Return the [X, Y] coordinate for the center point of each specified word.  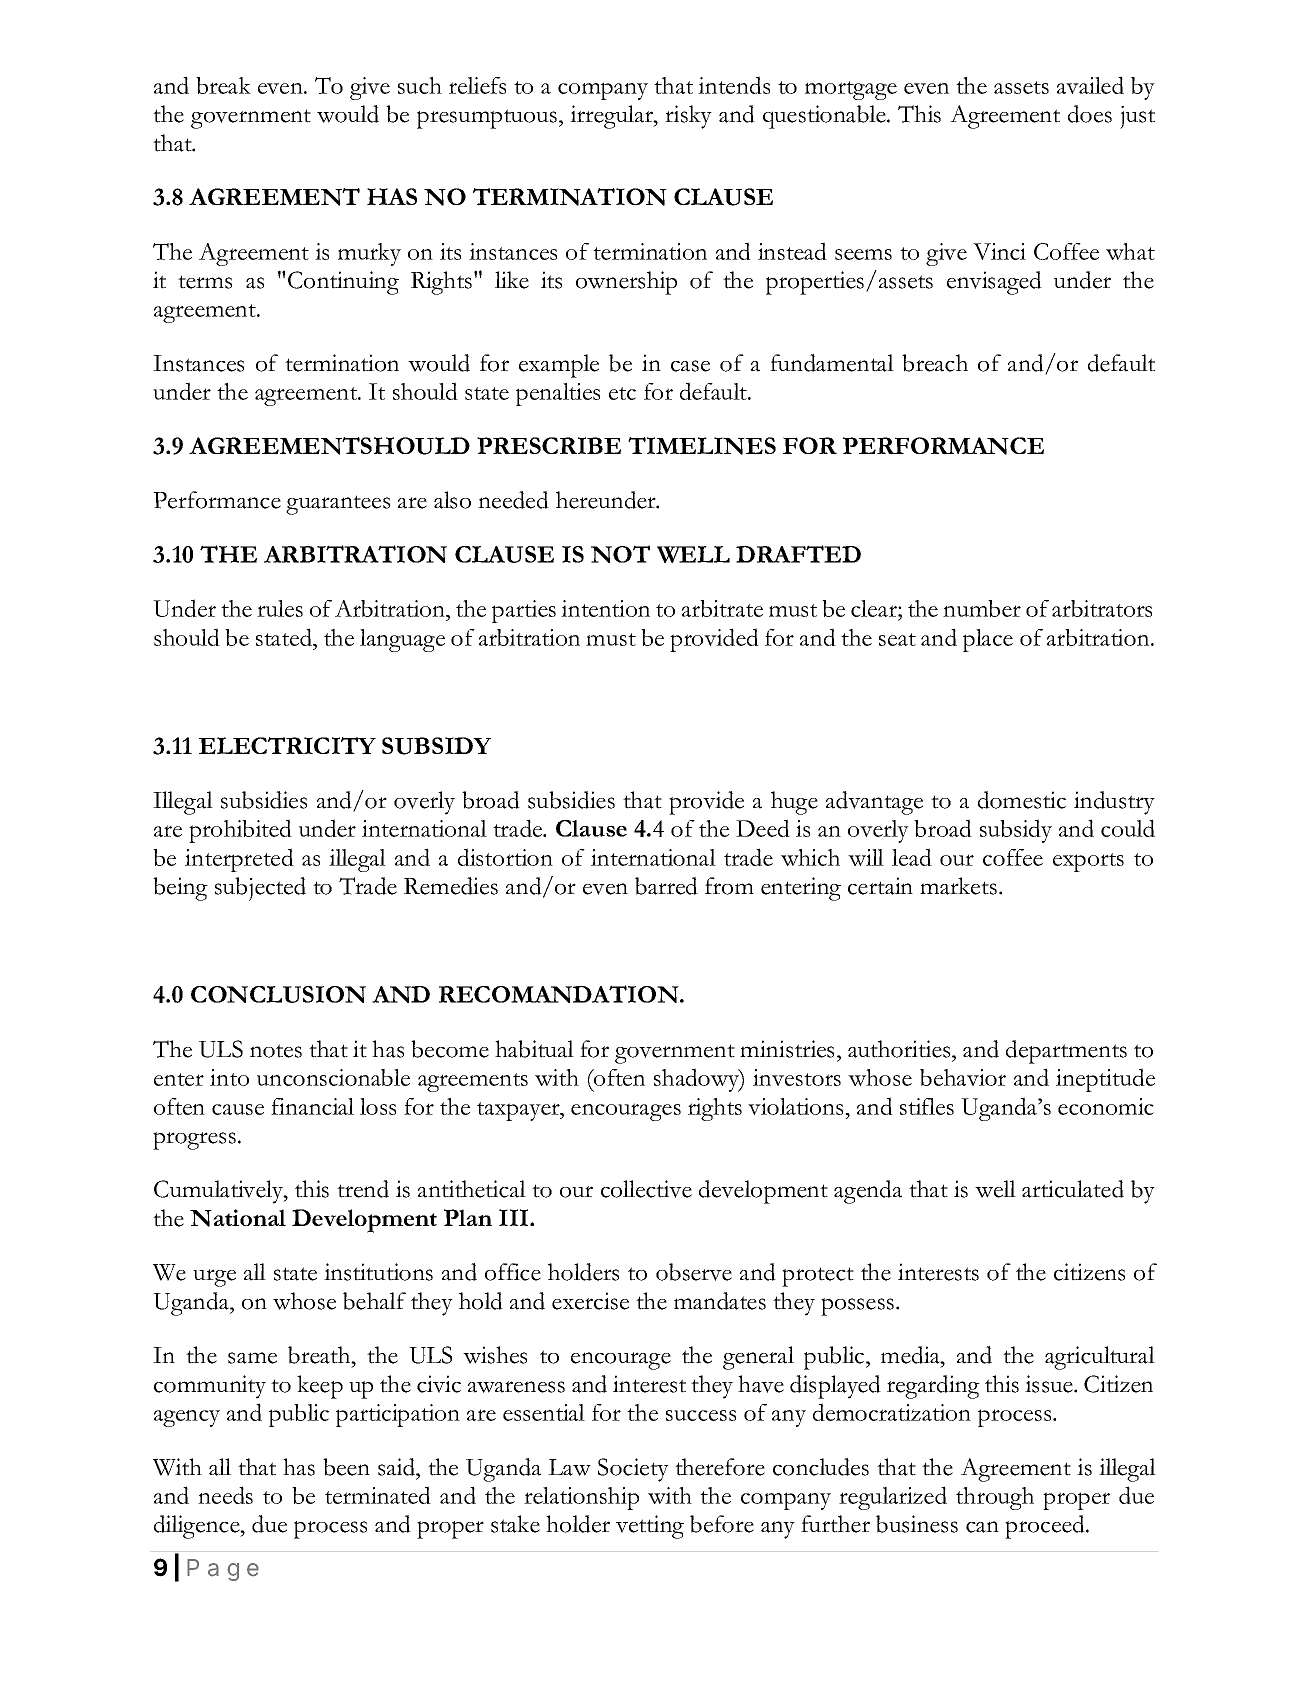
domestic [1022, 800]
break [223, 85]
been [346, 1467]
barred [666, 886]
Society [633, 1470]
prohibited [240, 831]
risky [688, 117]
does [1090, 114]
